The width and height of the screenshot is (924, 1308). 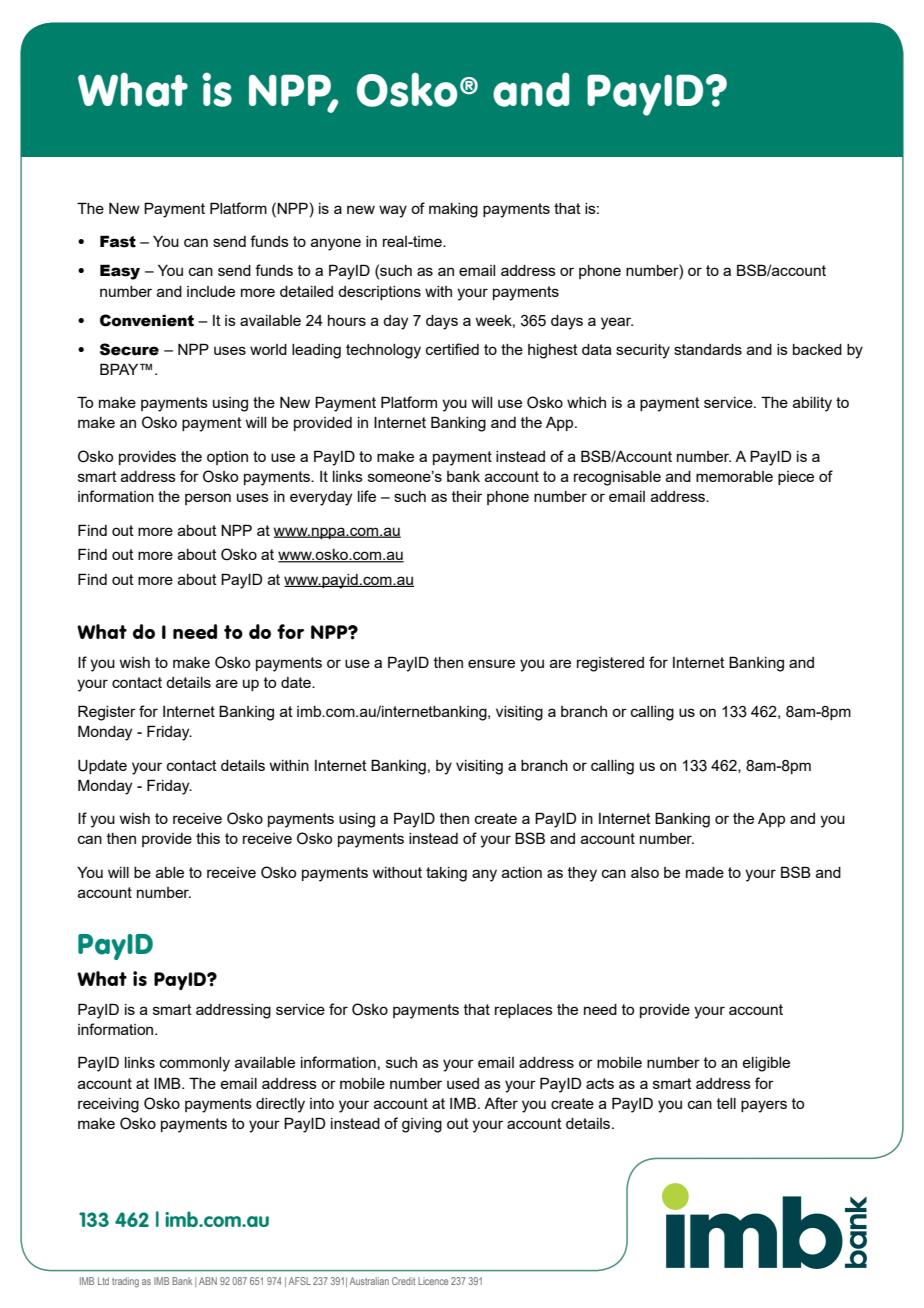 I want to click on ABN, so click(x=208, y=1281).
